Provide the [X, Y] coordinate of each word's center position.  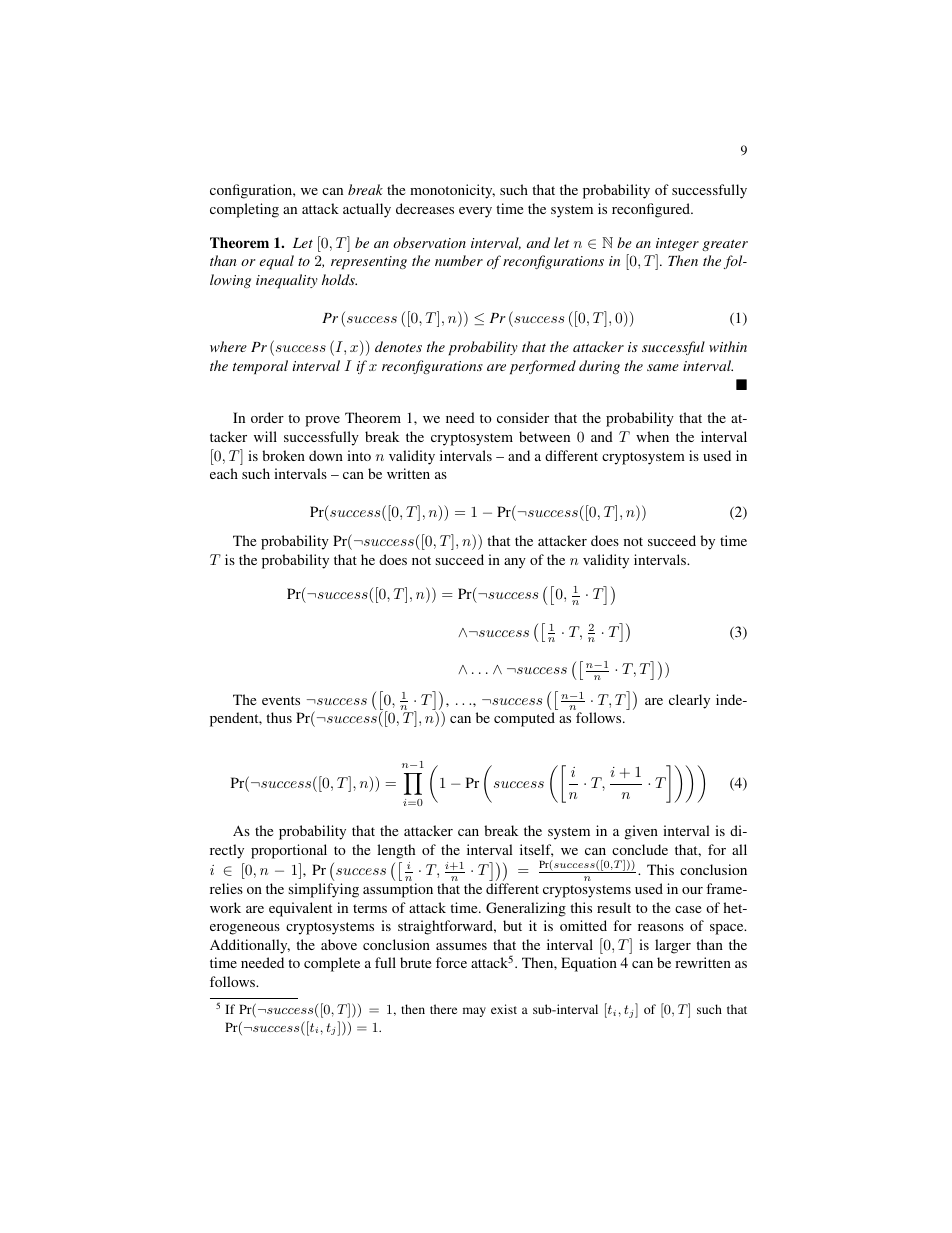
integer [677, 244]
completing [244, 210]
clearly [689, 701]
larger [673, 946]
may [474, 1012]
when [652, 436]
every [475, 212]
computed [524, 719]
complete [332, 964]
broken [283, 455]
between [544, 436]
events [281, 700]
